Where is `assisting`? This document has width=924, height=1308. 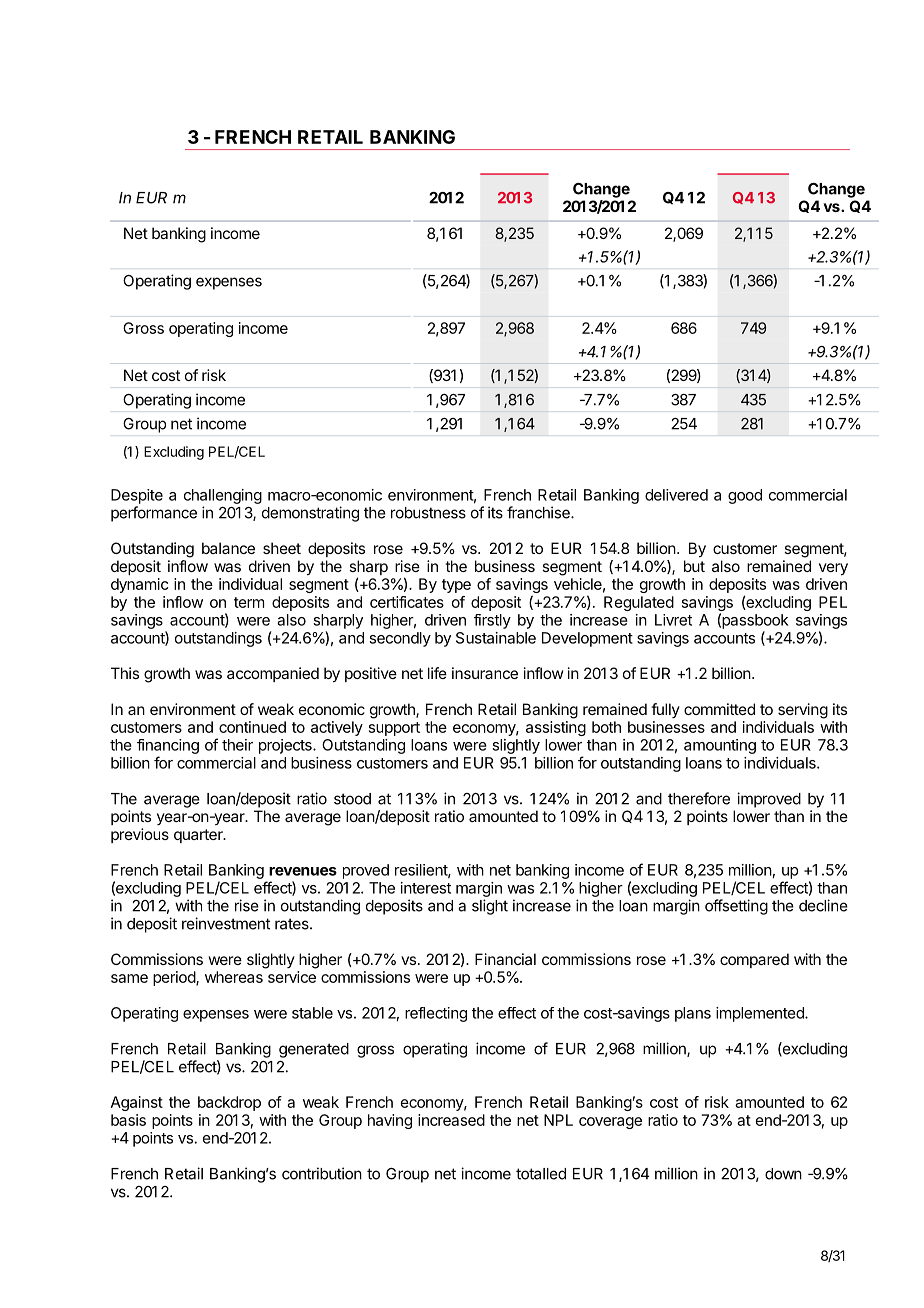
assisting is located at coordinates (556, 728).
